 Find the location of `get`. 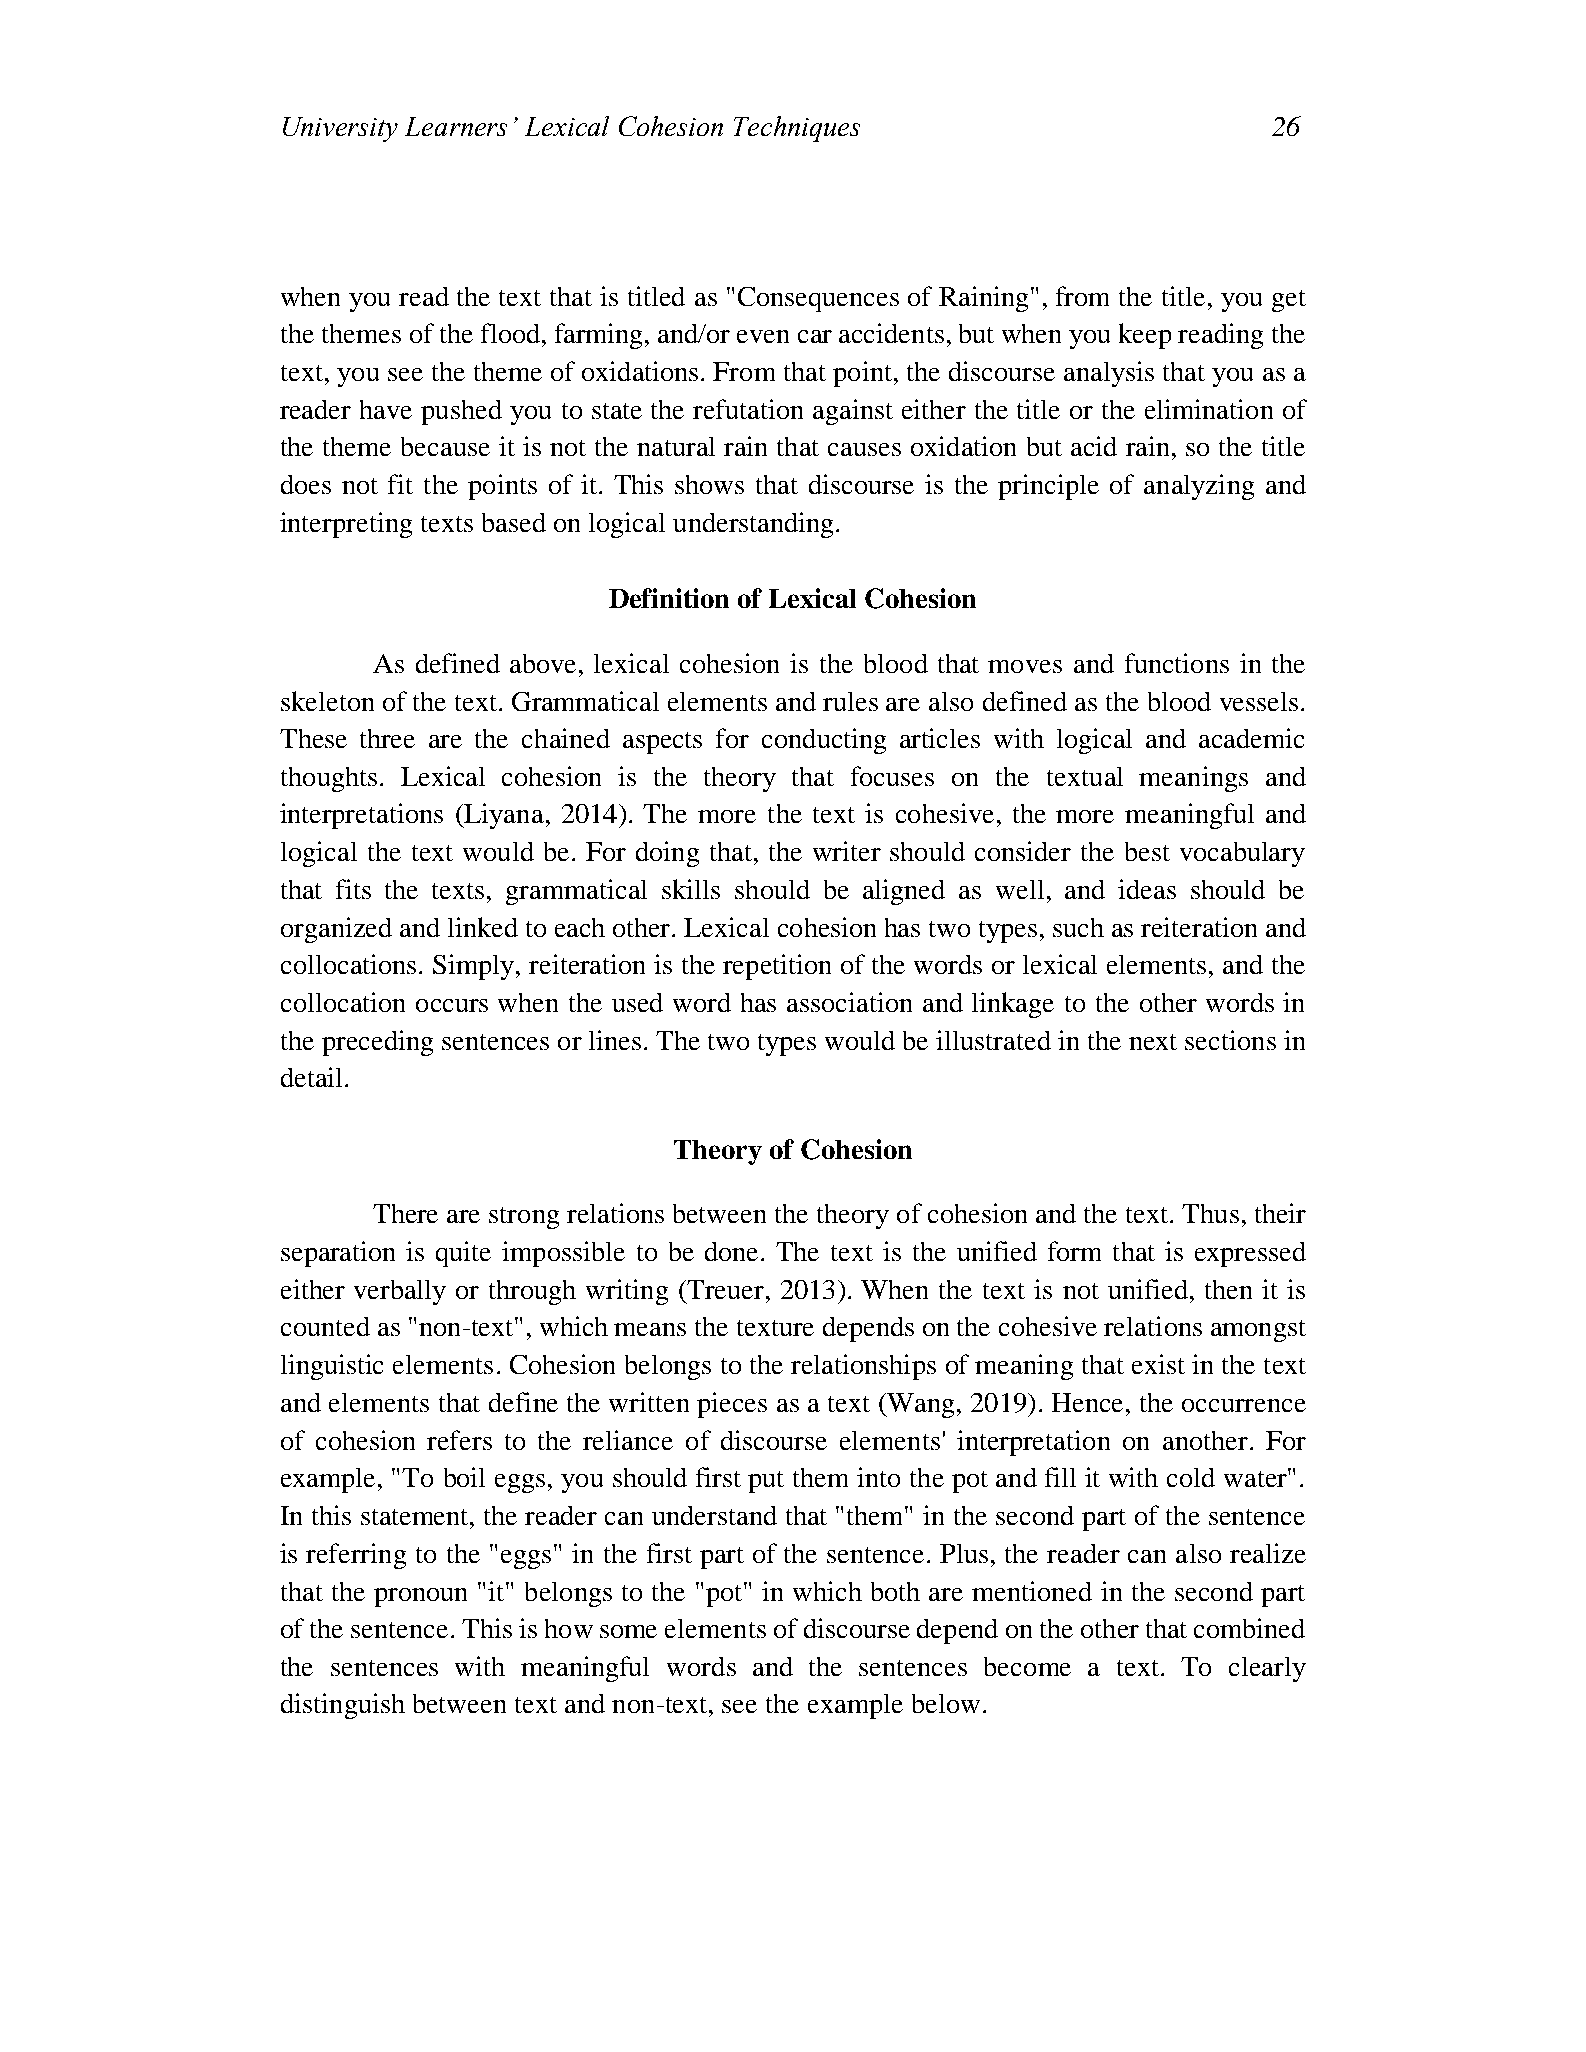

get is located at coordinates (1289, 301).
